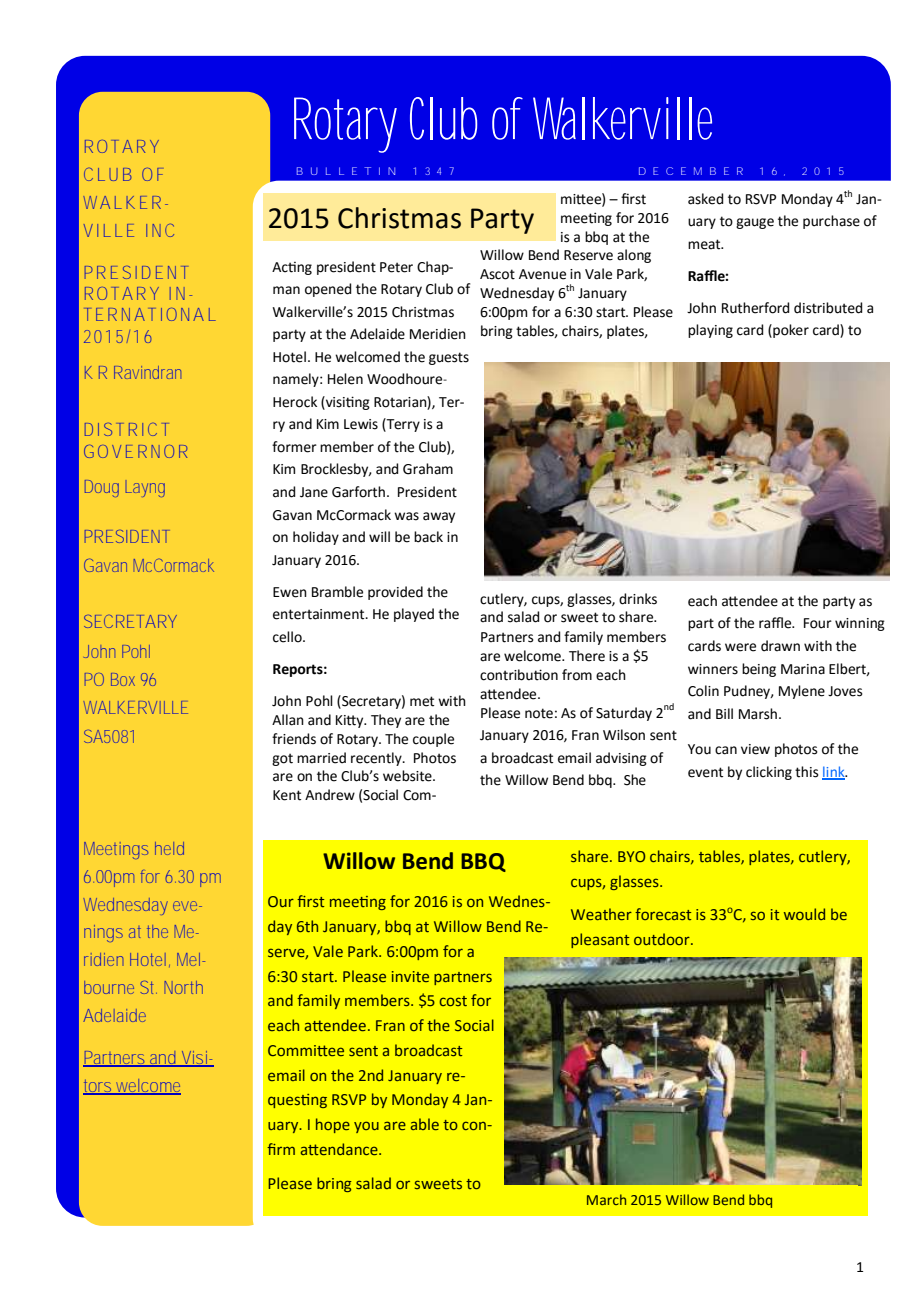  I want to click on Doug, so click(102, 488).
